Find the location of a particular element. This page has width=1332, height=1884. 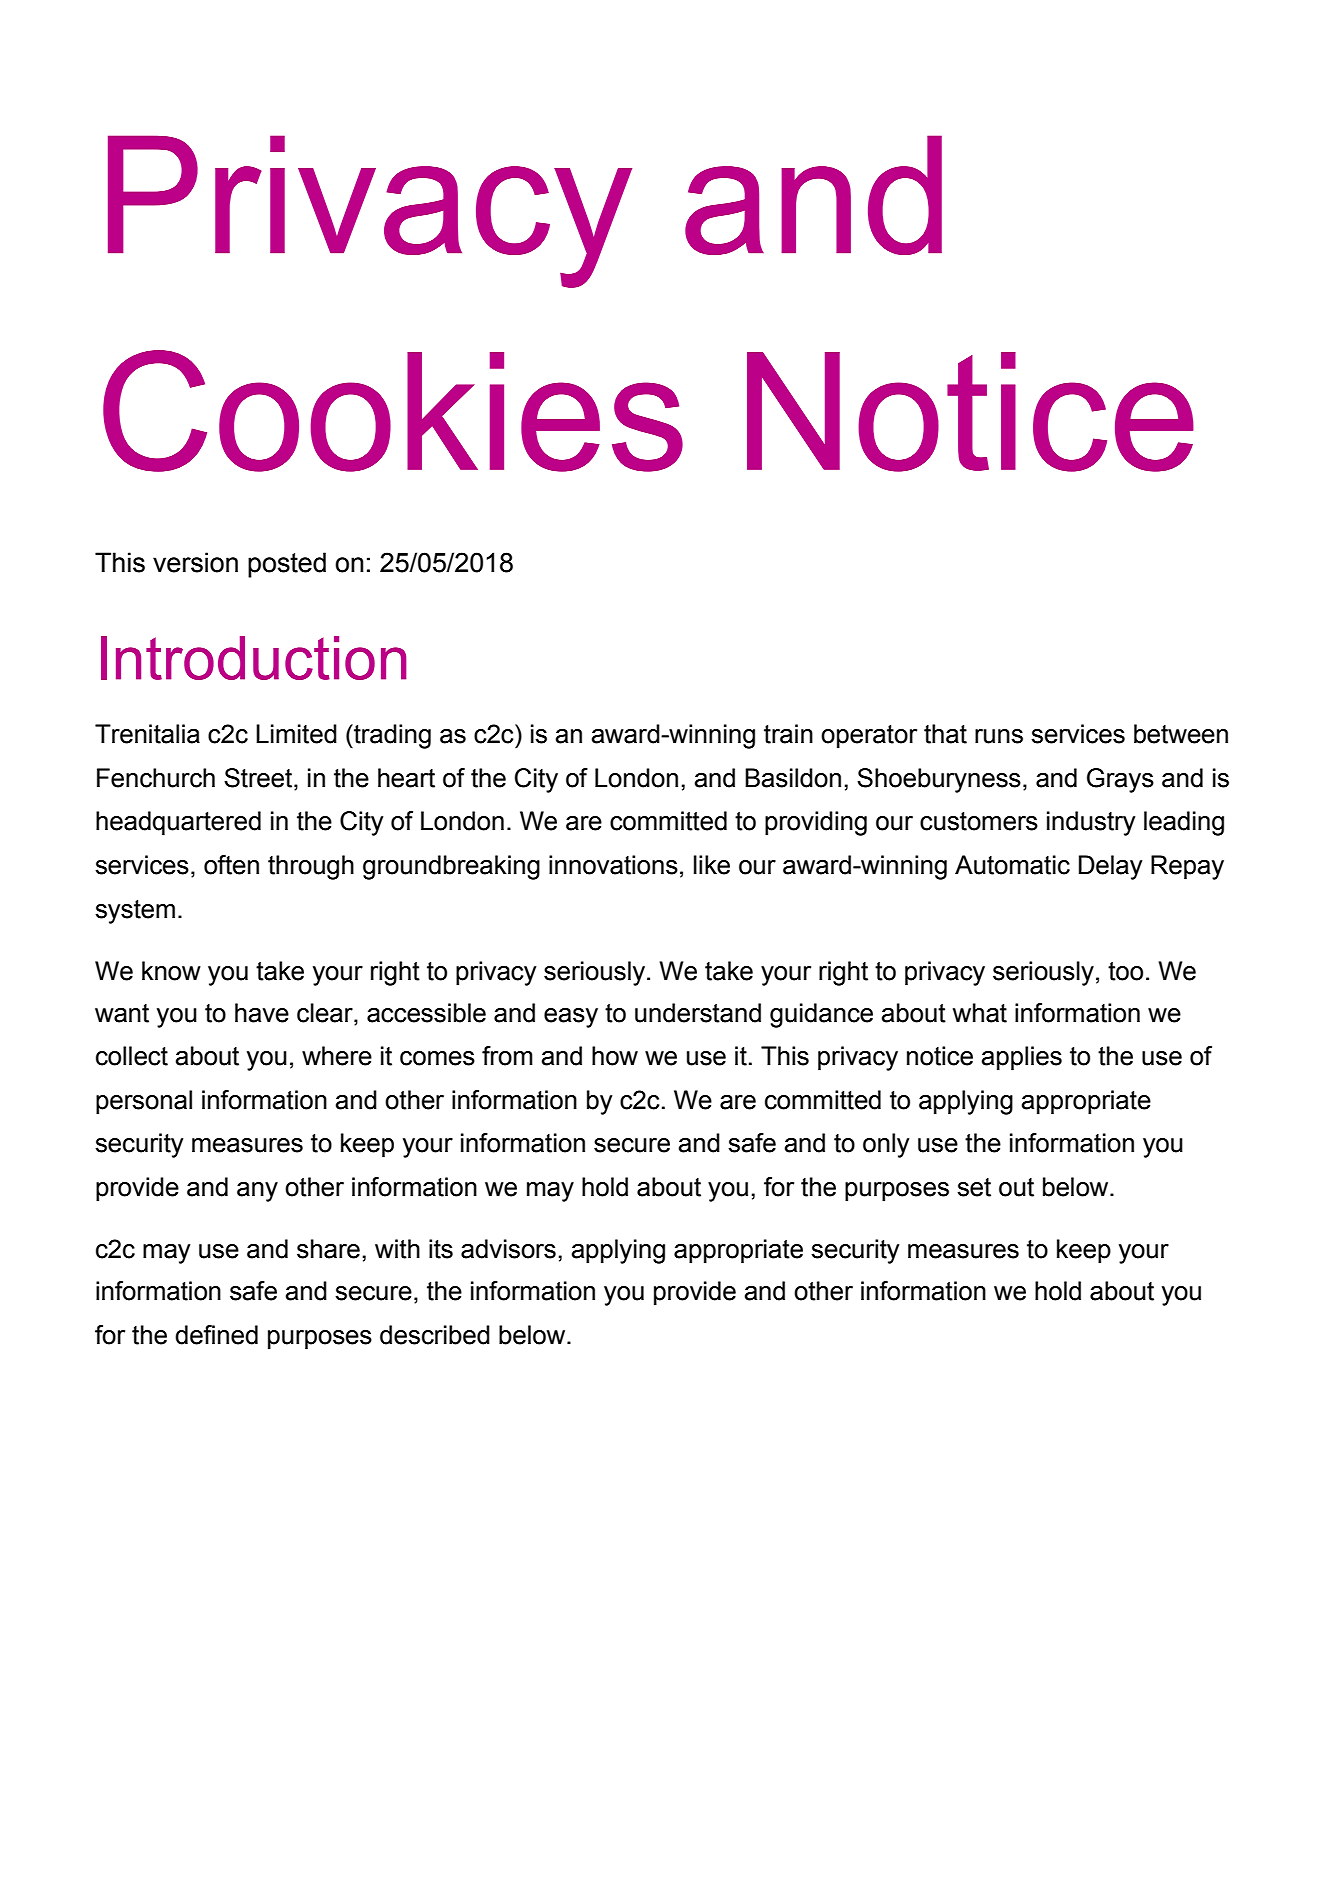

runs is located at coordinates (999, 736).
